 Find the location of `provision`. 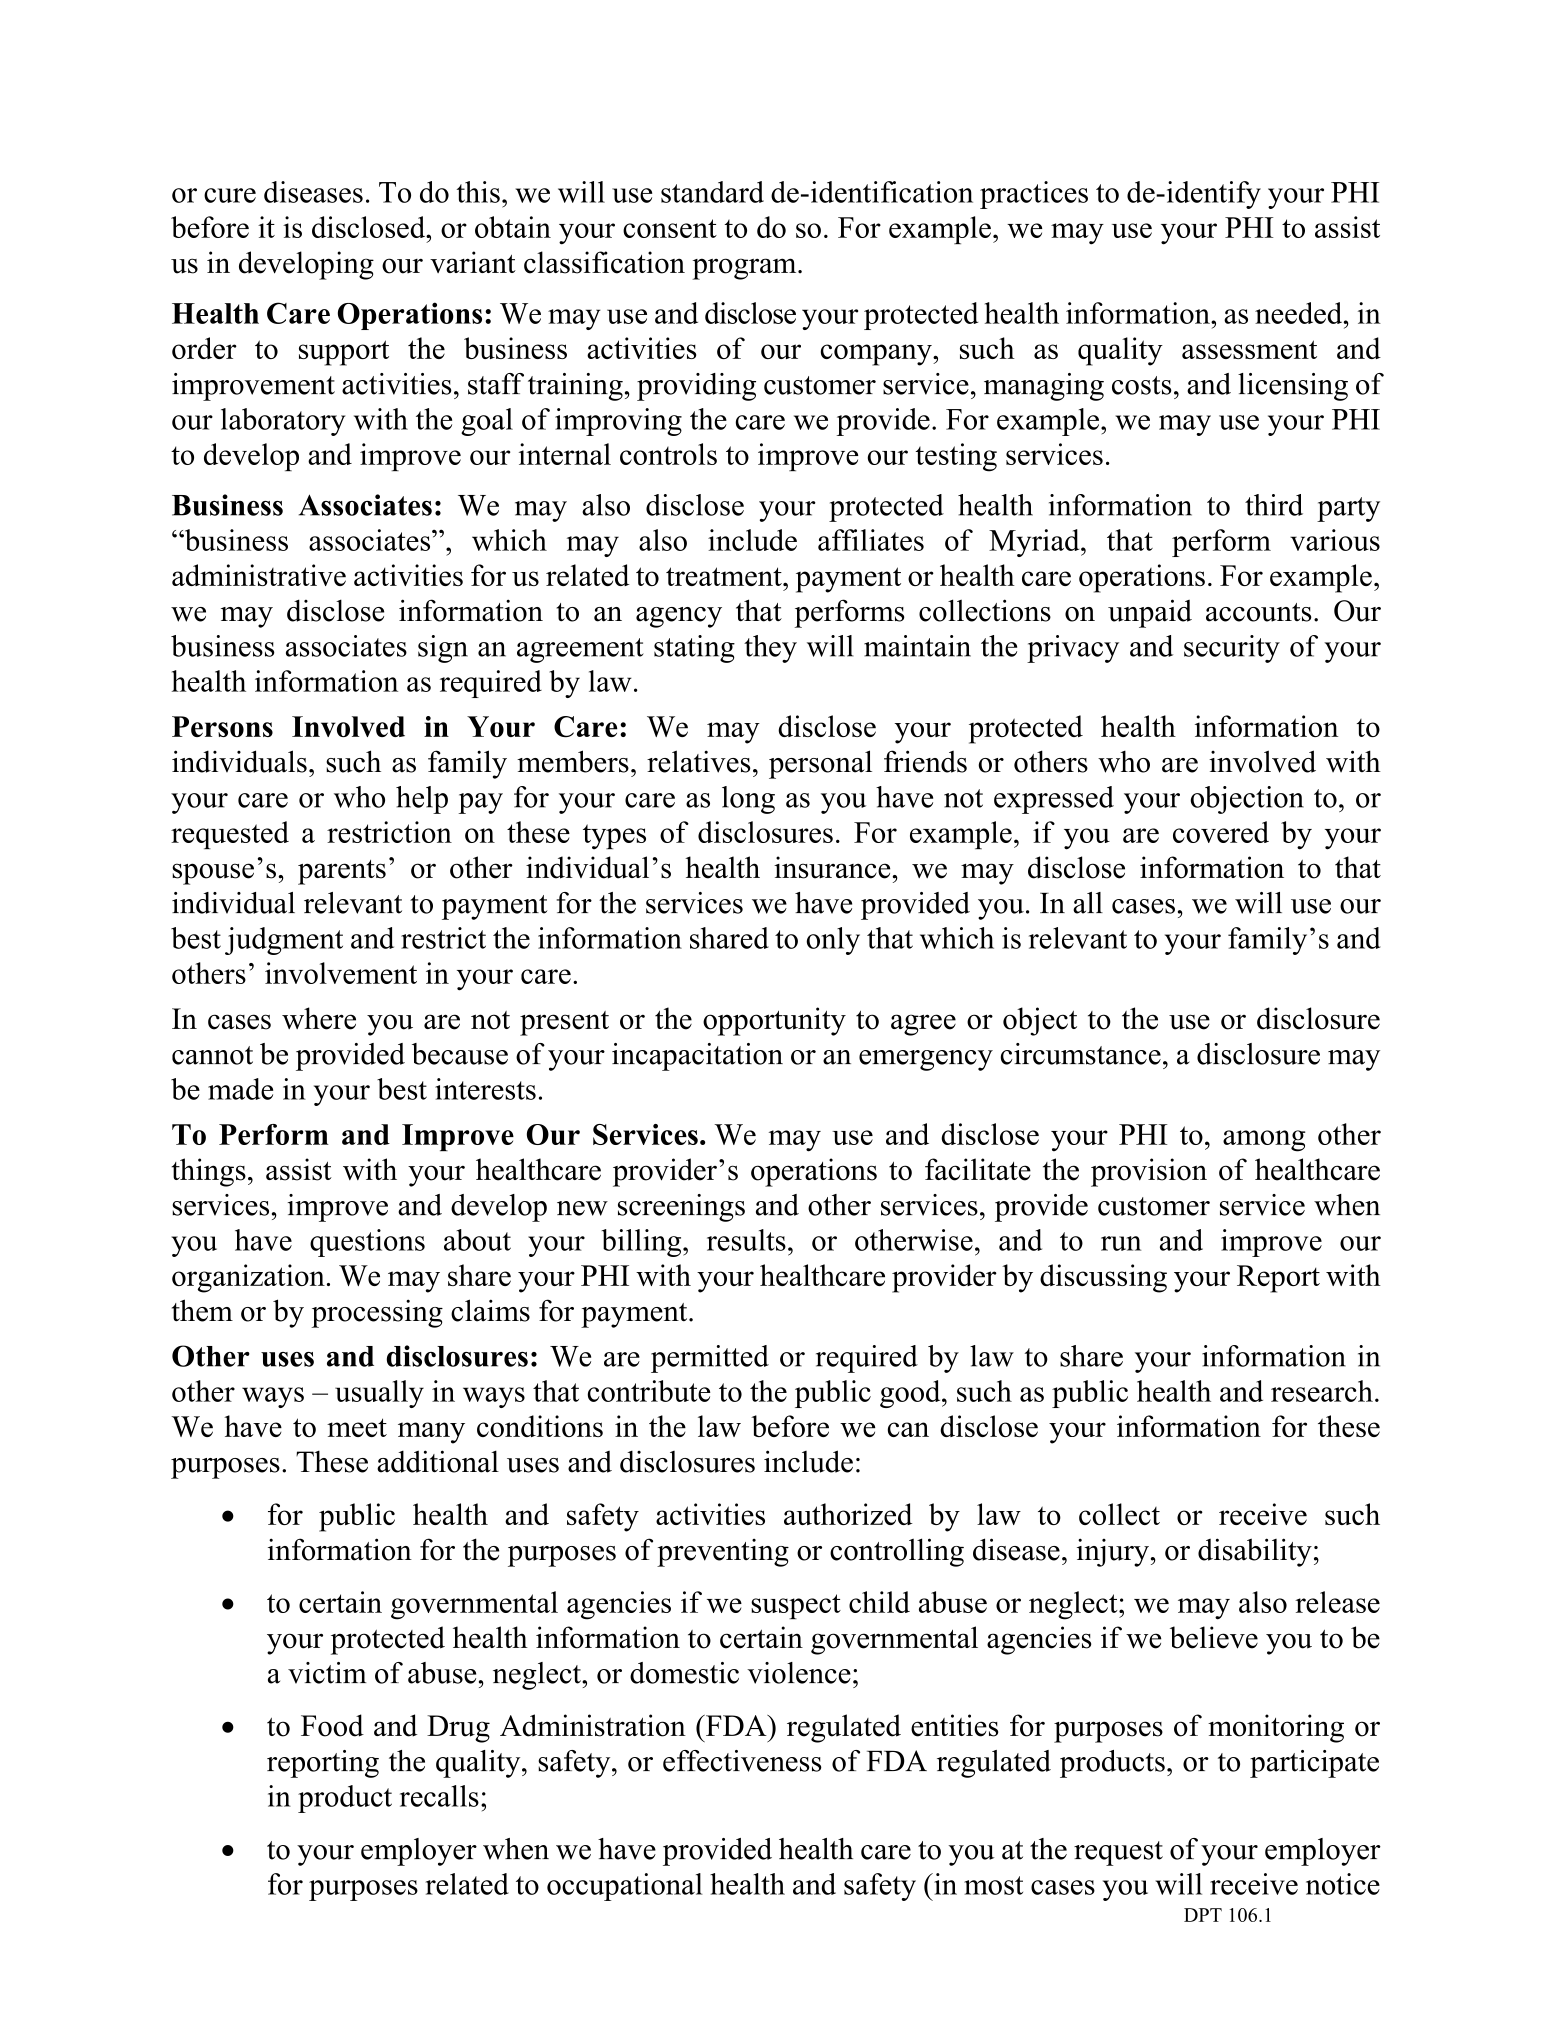

provision is located at coordinates (1149, 1172).
